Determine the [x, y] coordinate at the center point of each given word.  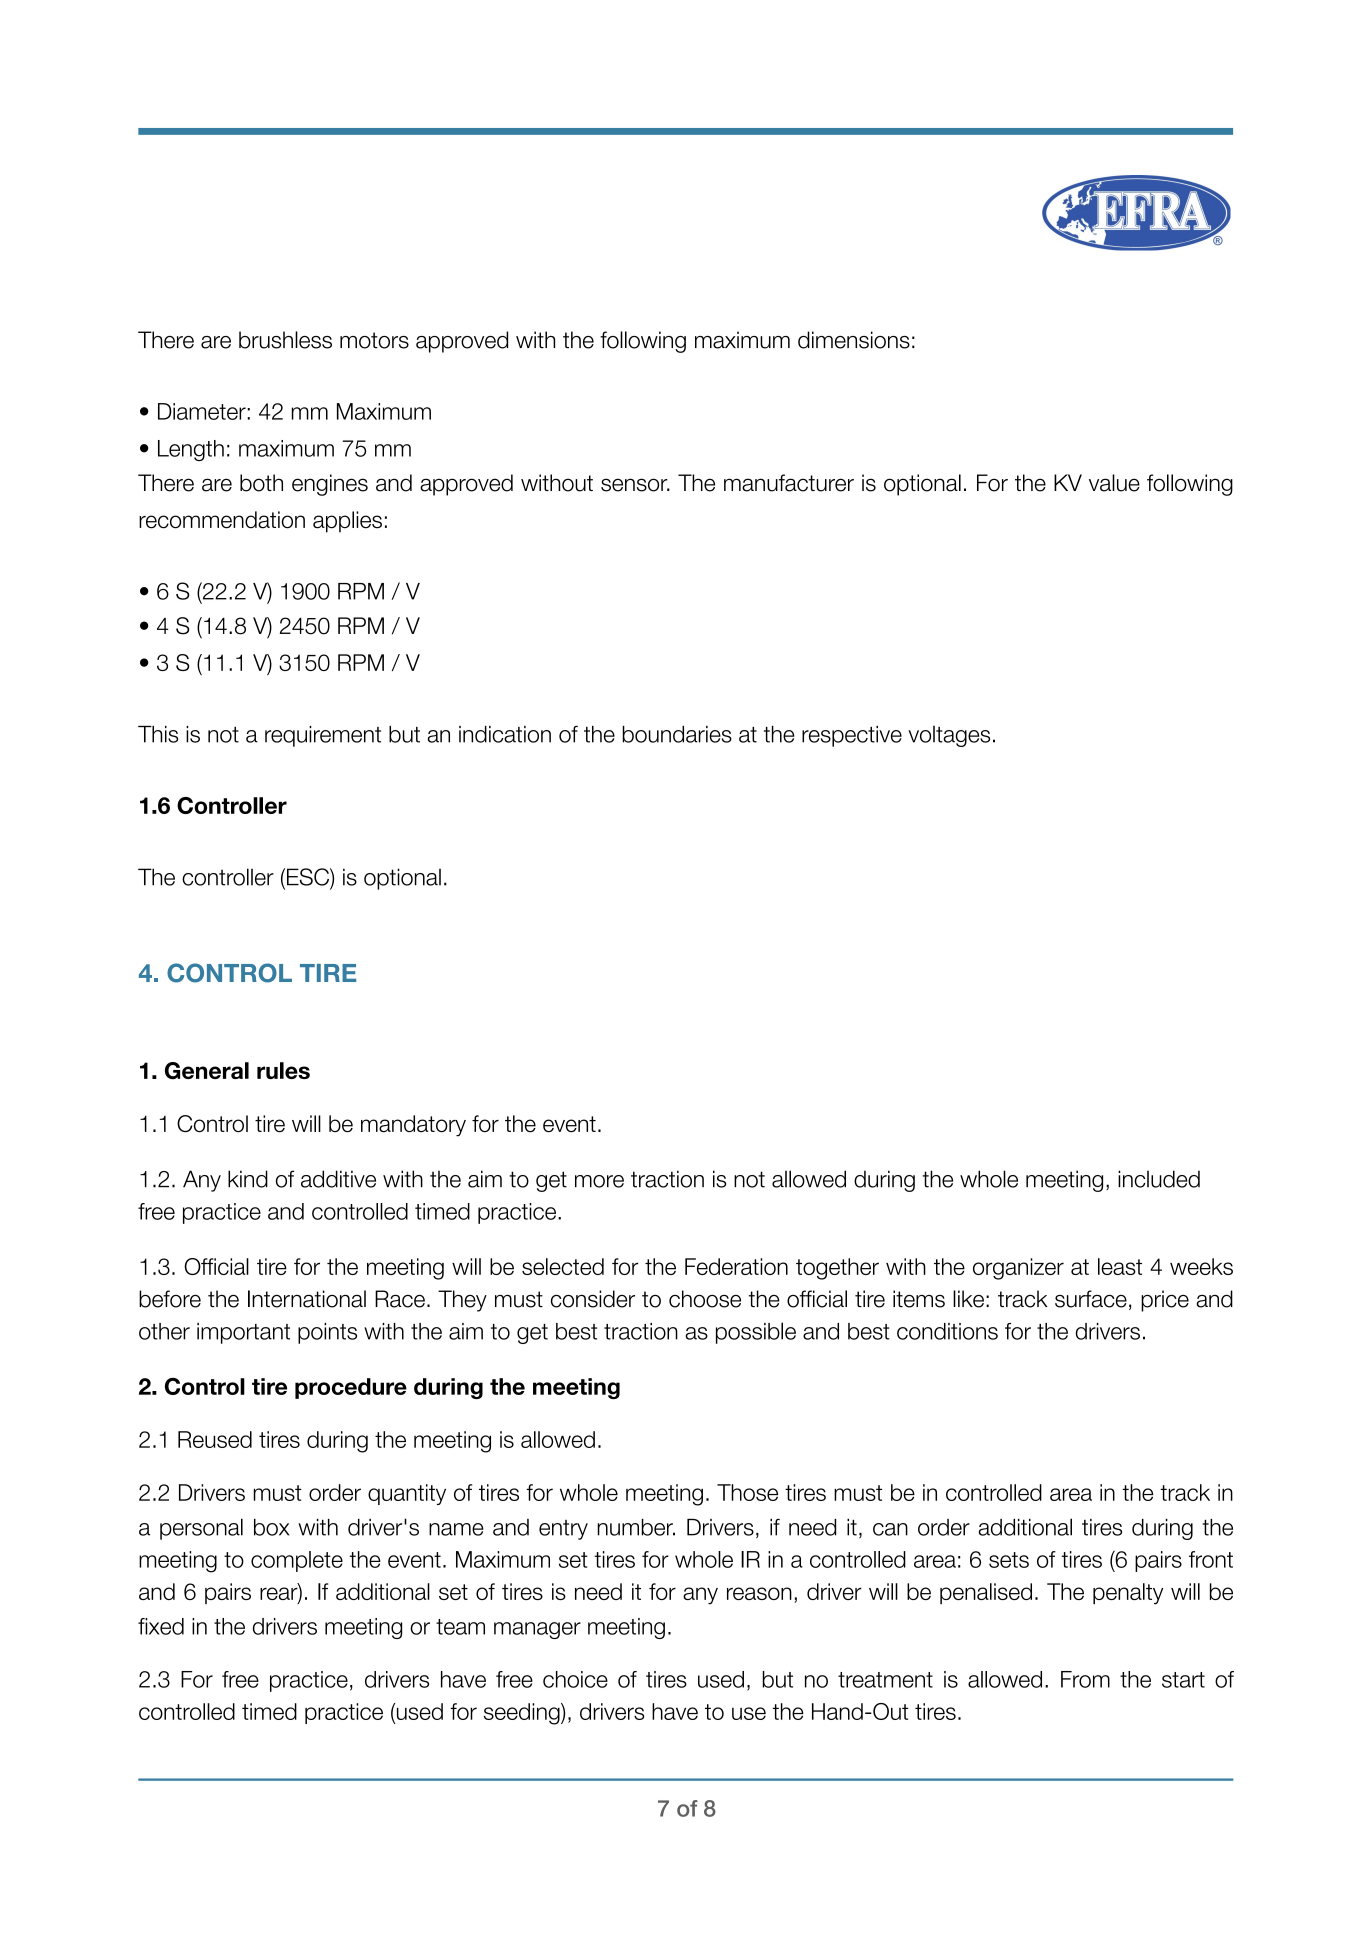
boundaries [677, 734]
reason [759, 1593]
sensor [635, 485]
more [599, 1181]
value [1114, 483]
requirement [323, 736]
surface [1091, 1299]
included [1159, 1179]
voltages [949, 736]
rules [283, 1070]
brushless [285, 340]
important [243, 1333]
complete [297, 1561]
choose [705, 1299]
